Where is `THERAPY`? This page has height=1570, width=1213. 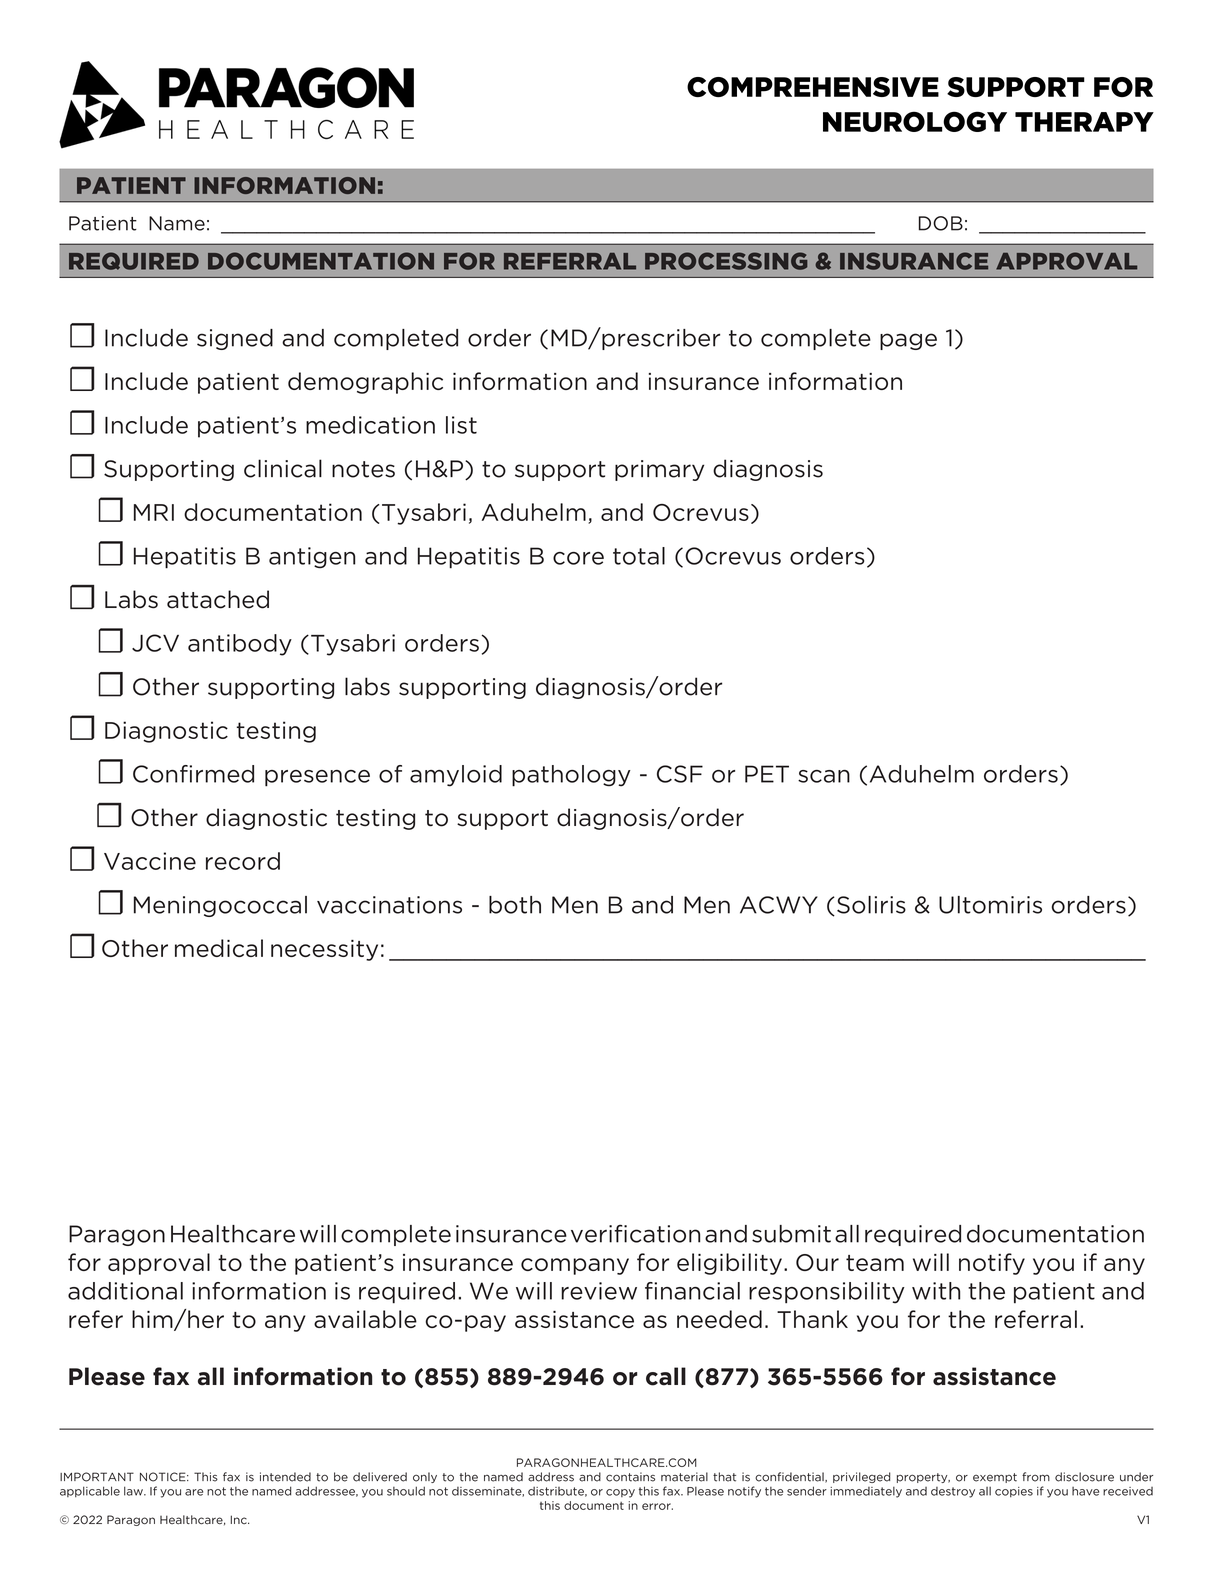 THERAPY is located at coordinates (1084, 122).
